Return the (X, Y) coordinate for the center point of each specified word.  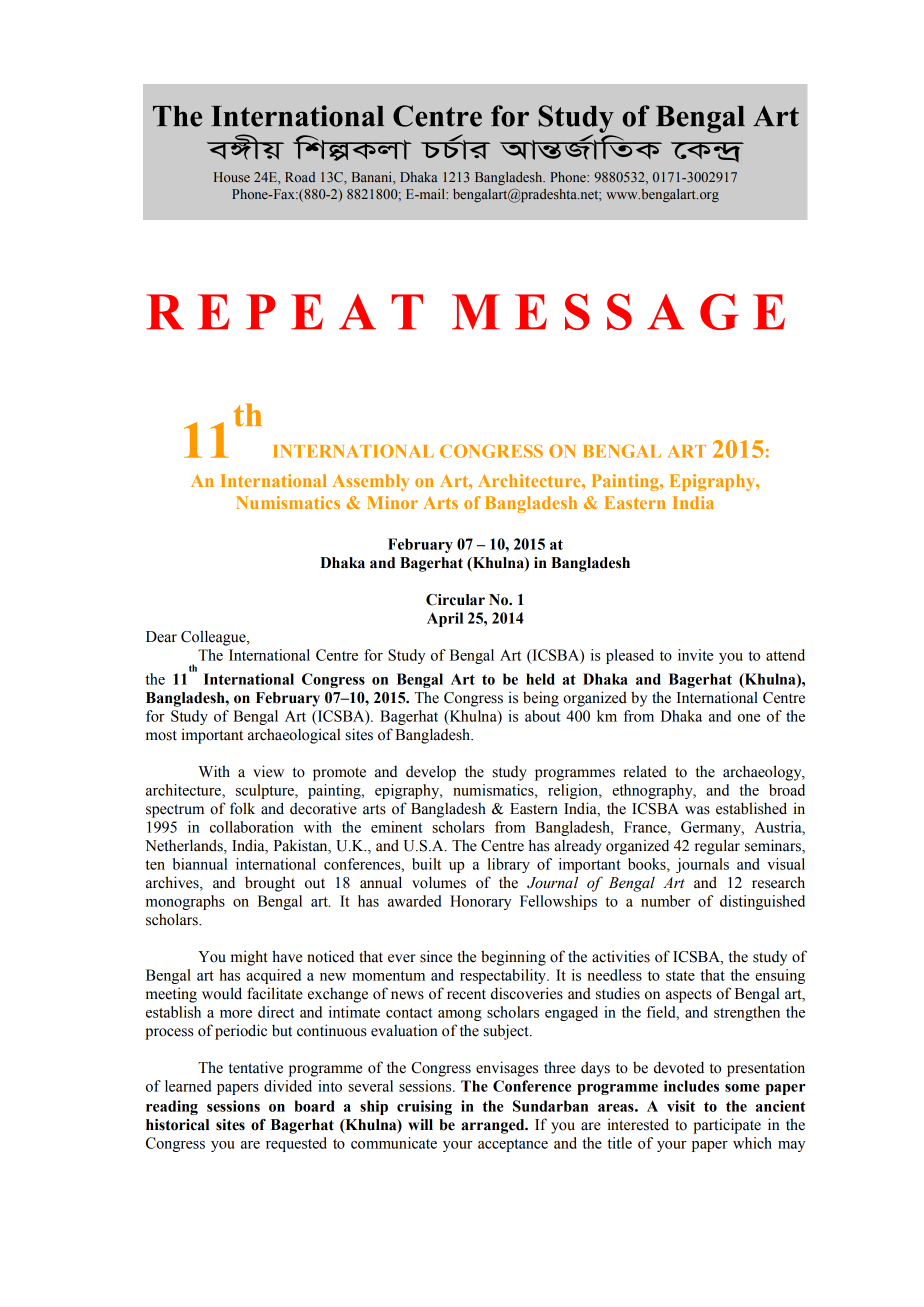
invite (695, 655)
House (232, 177)
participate (727, 1126)
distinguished (762, 902)
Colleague (214, 638)
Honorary (480, 902)
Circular (455, 600)
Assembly (370, 482)
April (445, 619)
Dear (161, 637)
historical (177, 1125)
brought (270, 884)
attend (785, 655)
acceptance (513, 1145)
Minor (392, 502)
